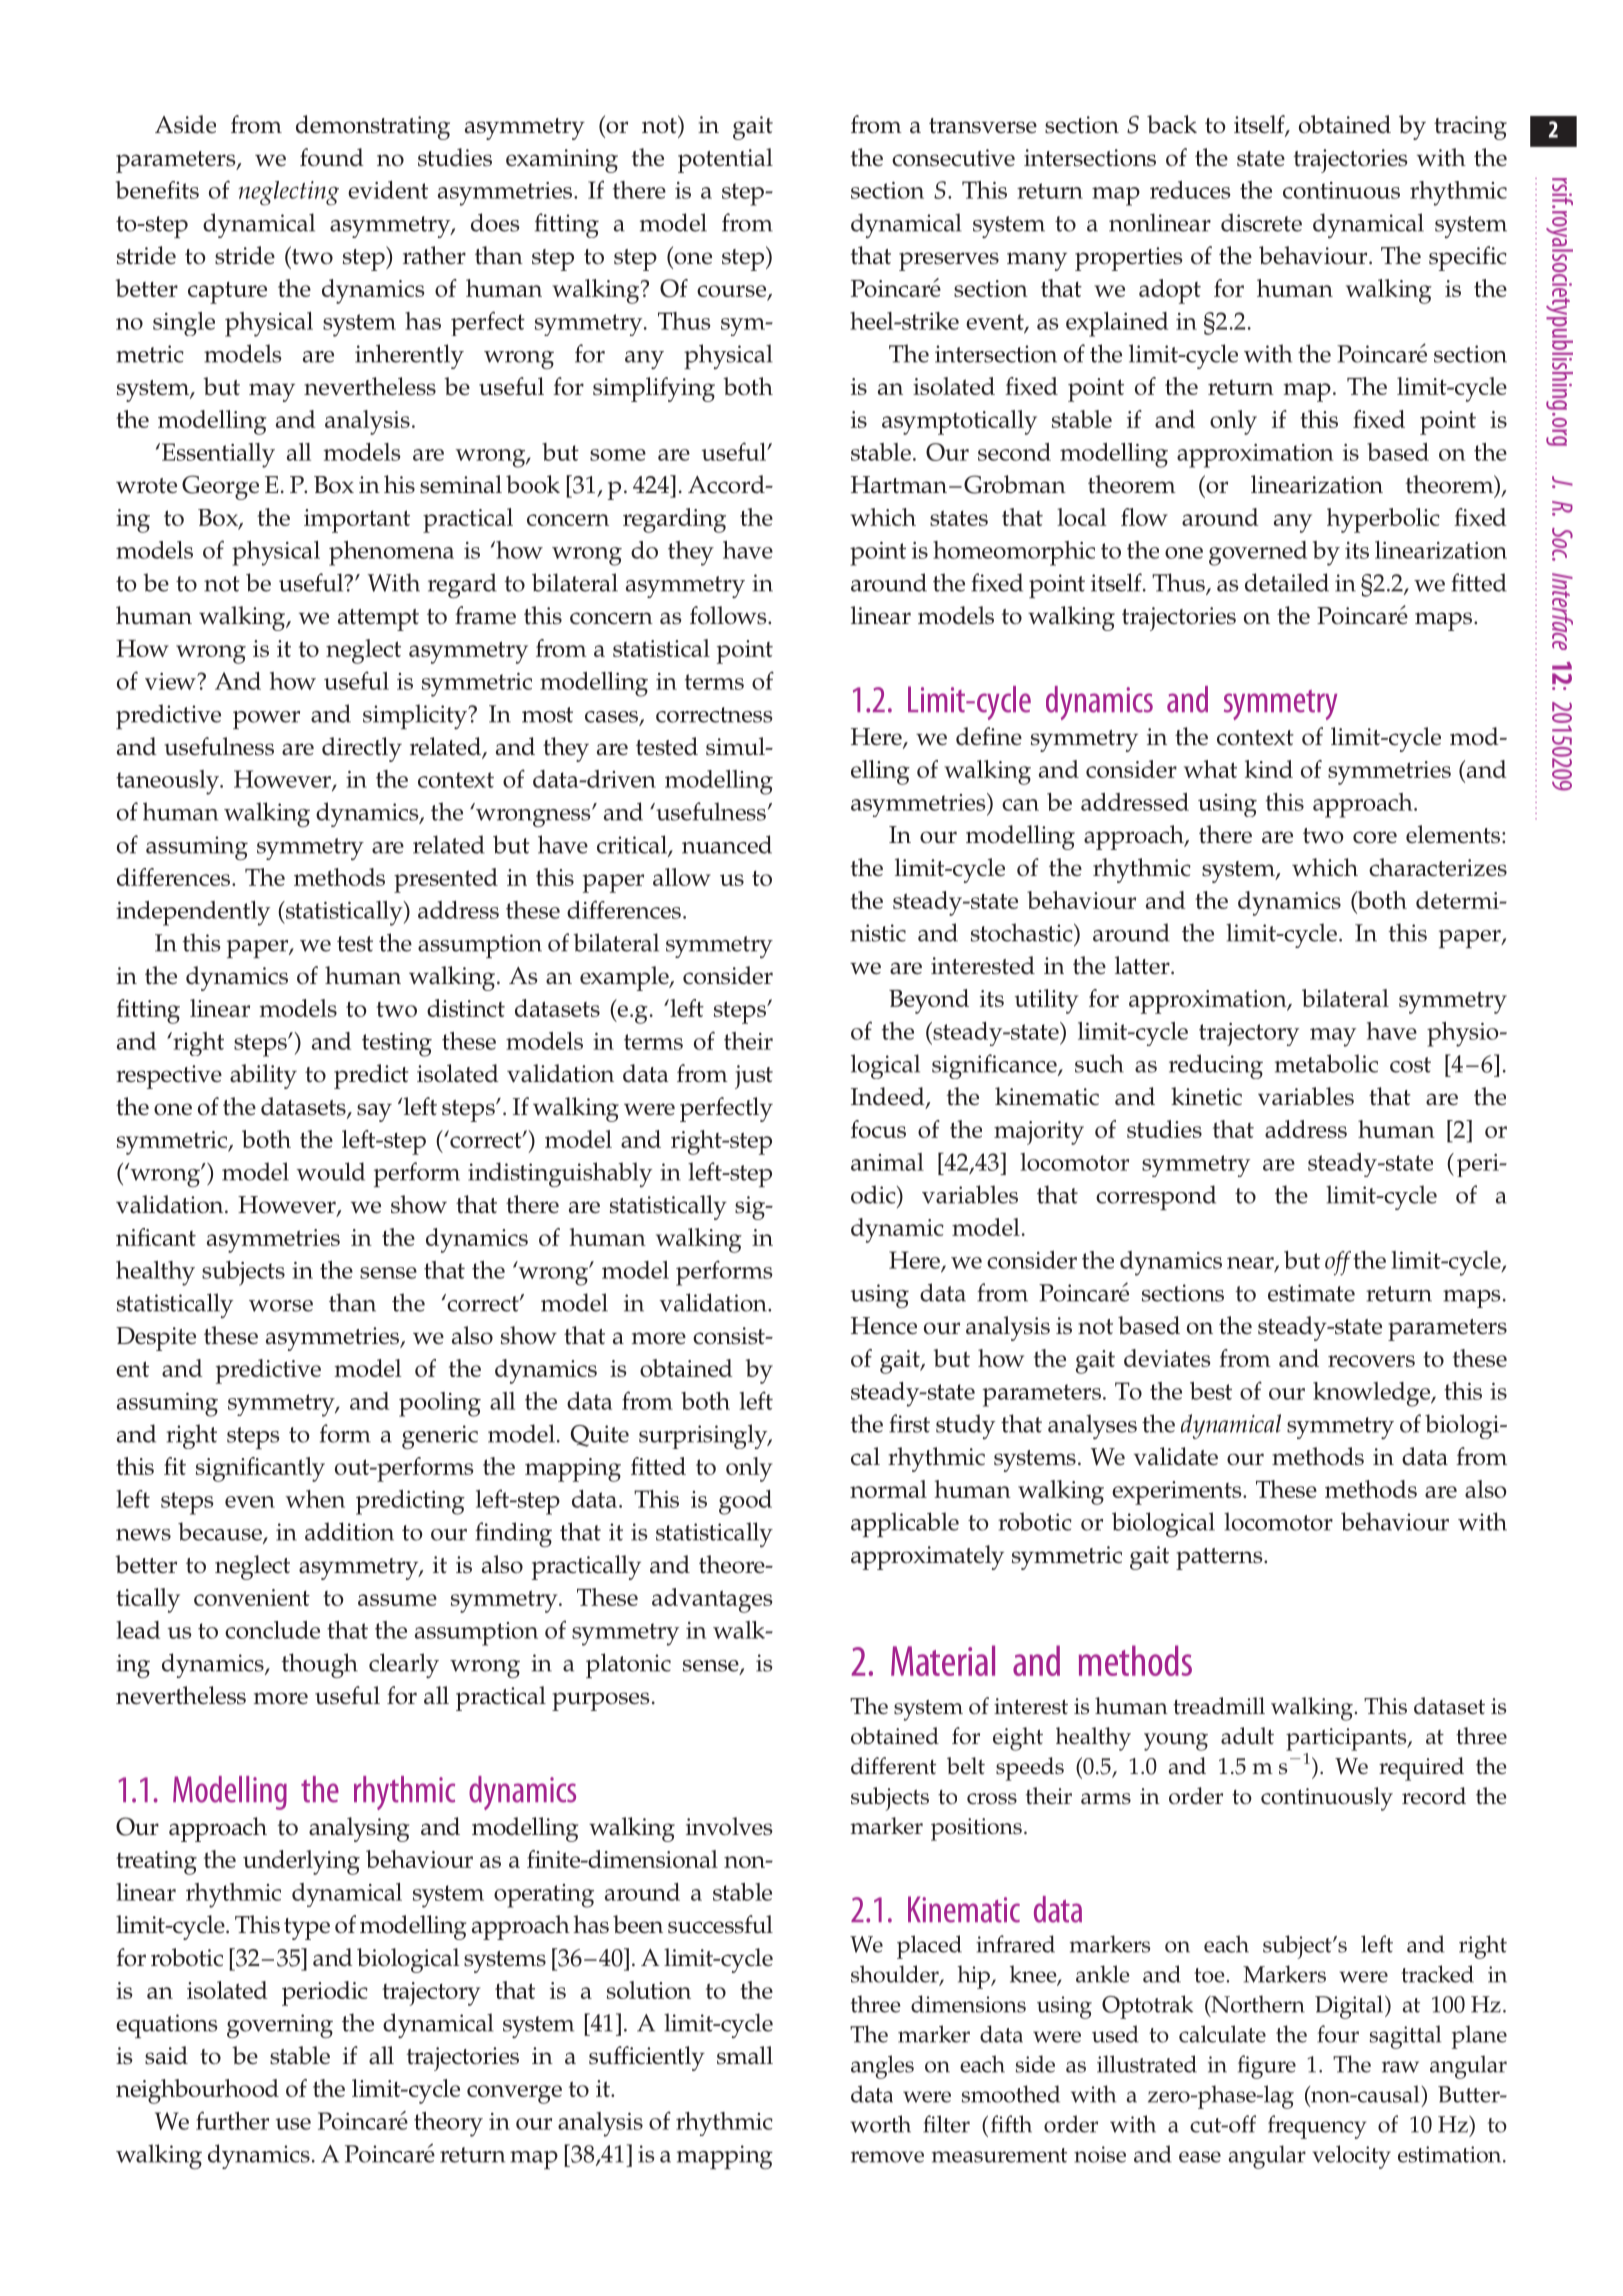  Describe the element at coordinates (1261, 222) in the image. I see `discrete` at that location.
